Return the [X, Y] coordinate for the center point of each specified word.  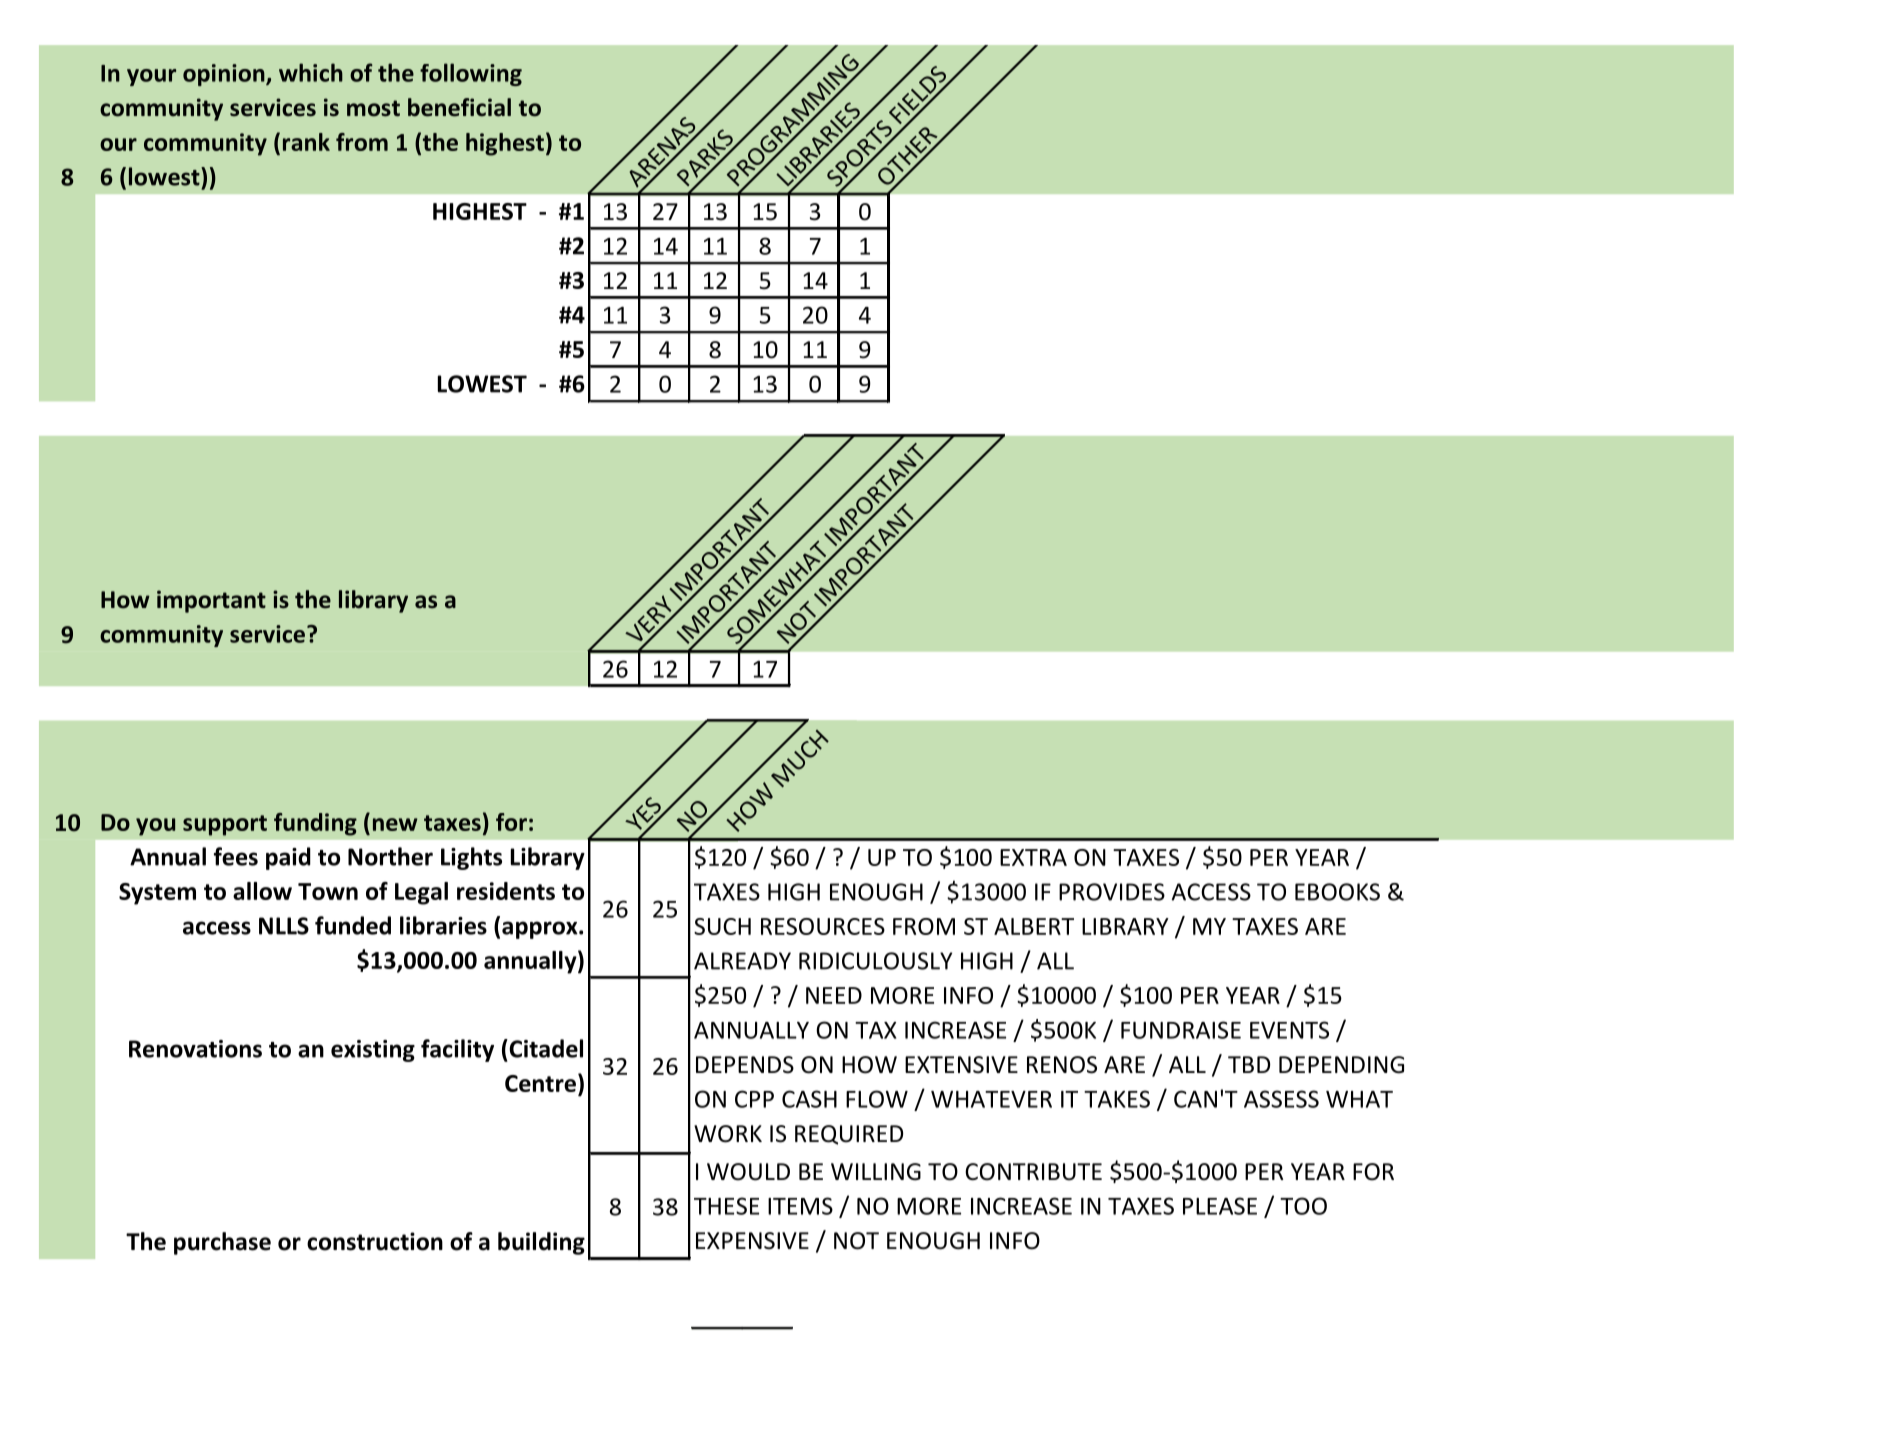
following [471, 74]
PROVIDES [1112, 892]
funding [315, 824]
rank [306, 142]
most [373, 108]
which [311, 72]
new [395, 824]
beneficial [459, 107]
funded [353, 925]
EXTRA [1033, 857]
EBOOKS [1337, 892]
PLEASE [1220, 1206]
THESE [726, 1206]
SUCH [722, 926]
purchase [222, 1243]
